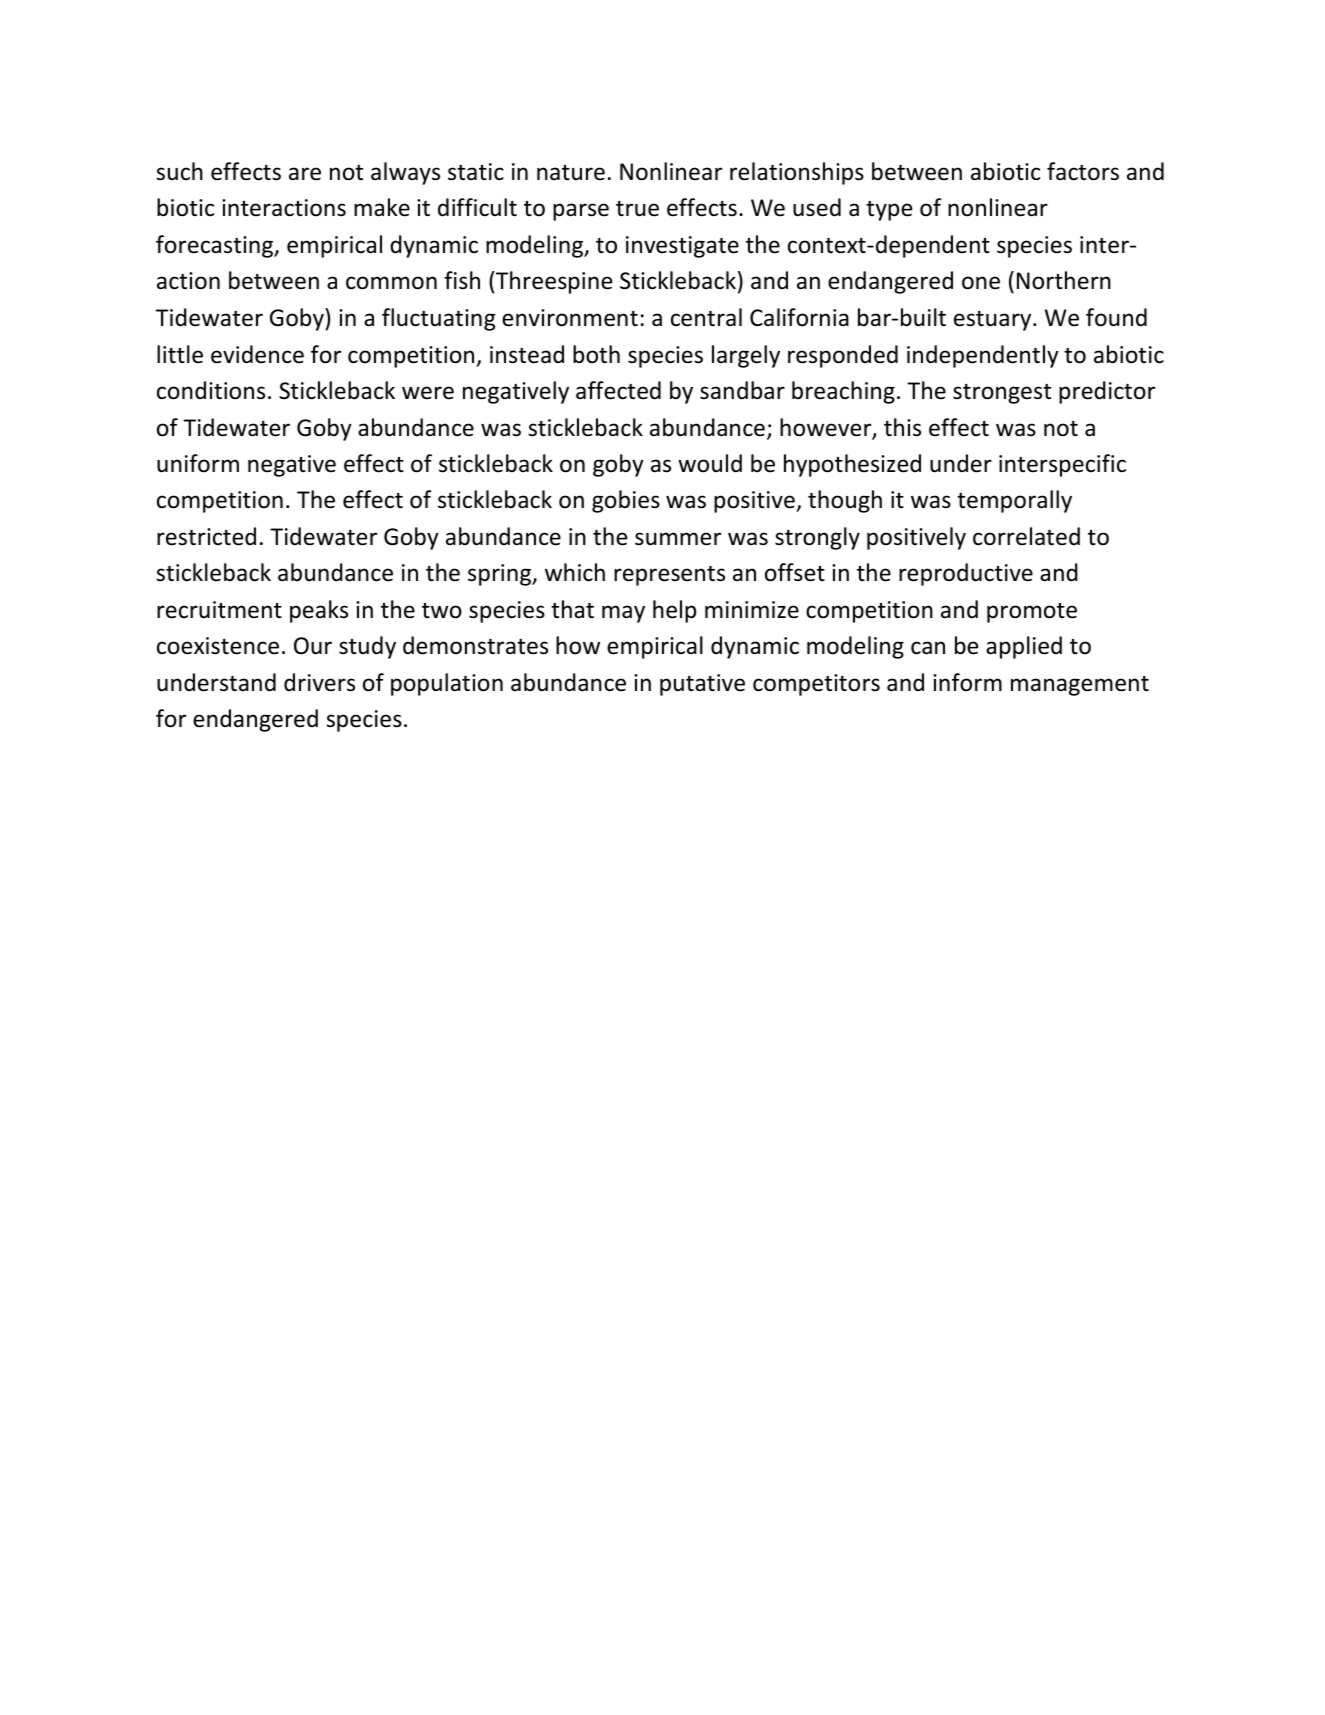 Image resolution: width=1325 pixels, height=1715 pixels. I want to click on peaks, so click(319, 611).
